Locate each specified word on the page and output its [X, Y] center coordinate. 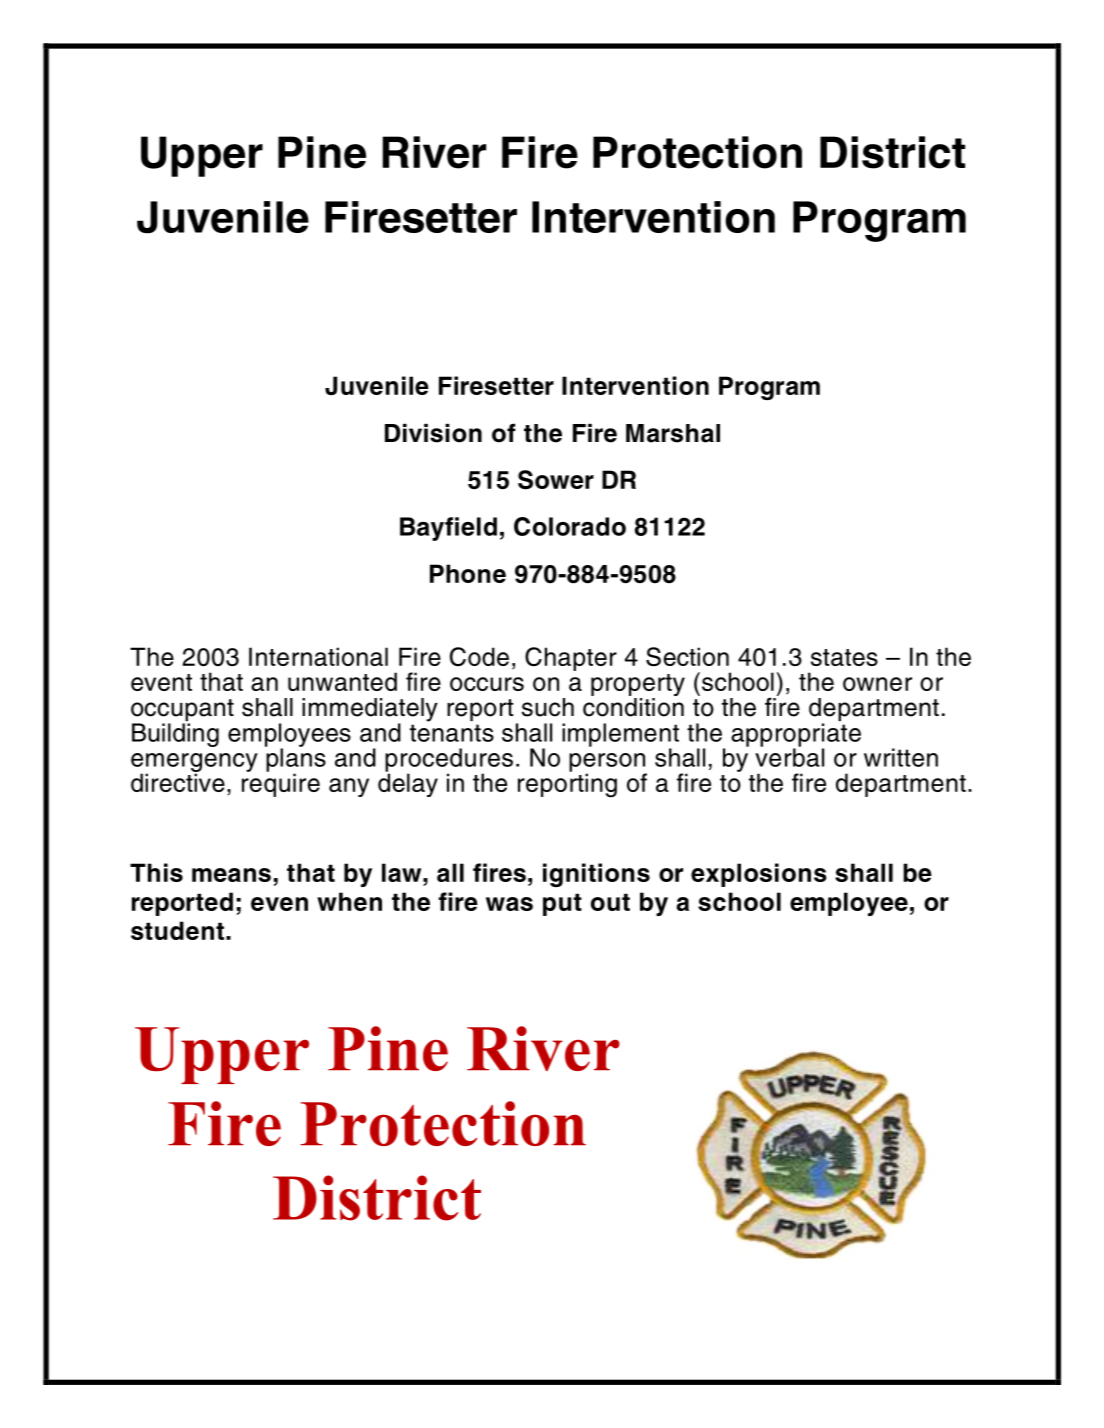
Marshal [673, 433]
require [281, 784]
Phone [468, 573]
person [608, 763]
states [844, 657]
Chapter [571, 659]
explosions [759, 875]
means [231, 875]
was [509, 904]
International [318, 656]
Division [433, 433]
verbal [789, 756]
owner [877, 684]
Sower [556, 480]
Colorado [570, 526]
